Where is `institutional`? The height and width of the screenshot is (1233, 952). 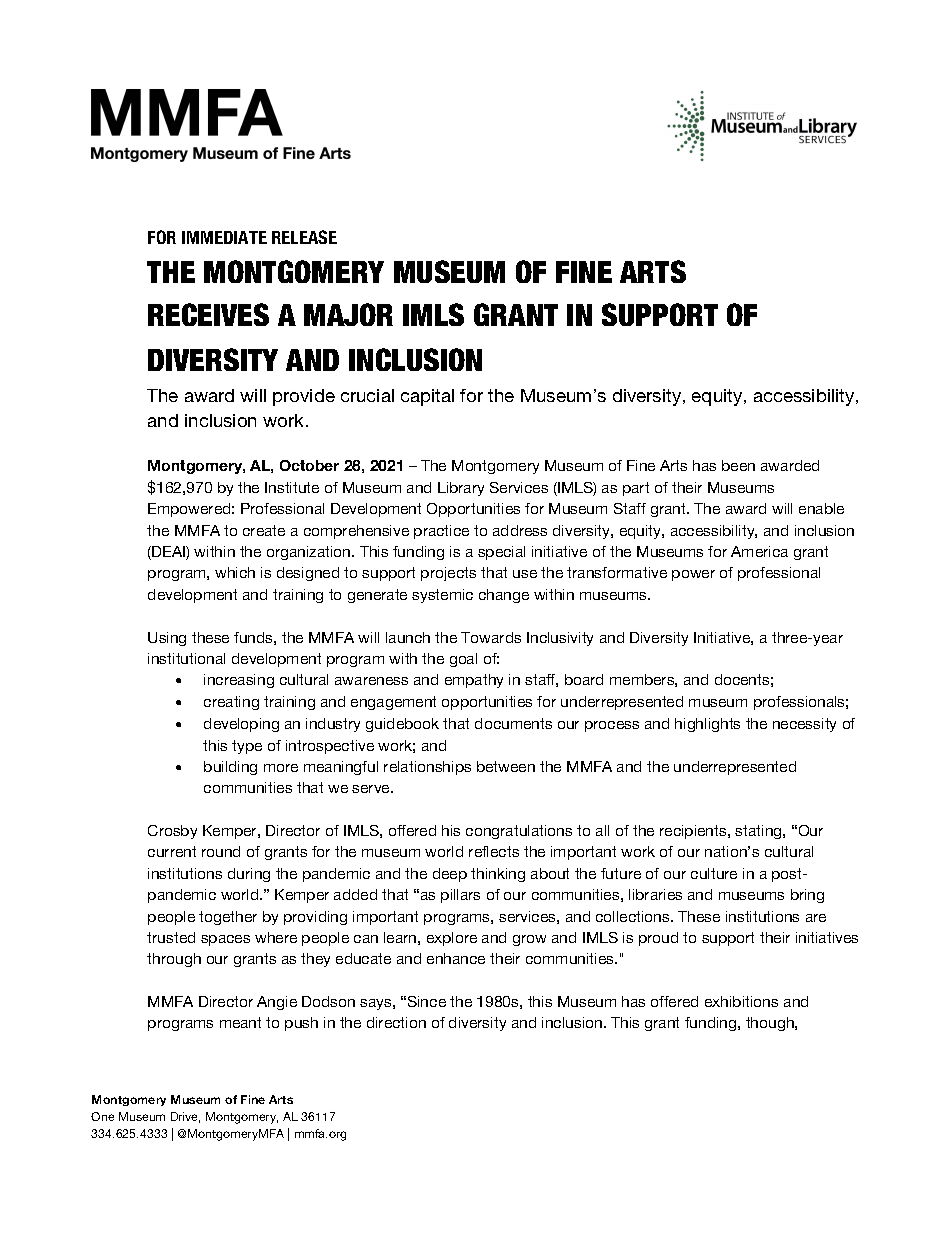 institutional is located at coordinates (186, 658).
